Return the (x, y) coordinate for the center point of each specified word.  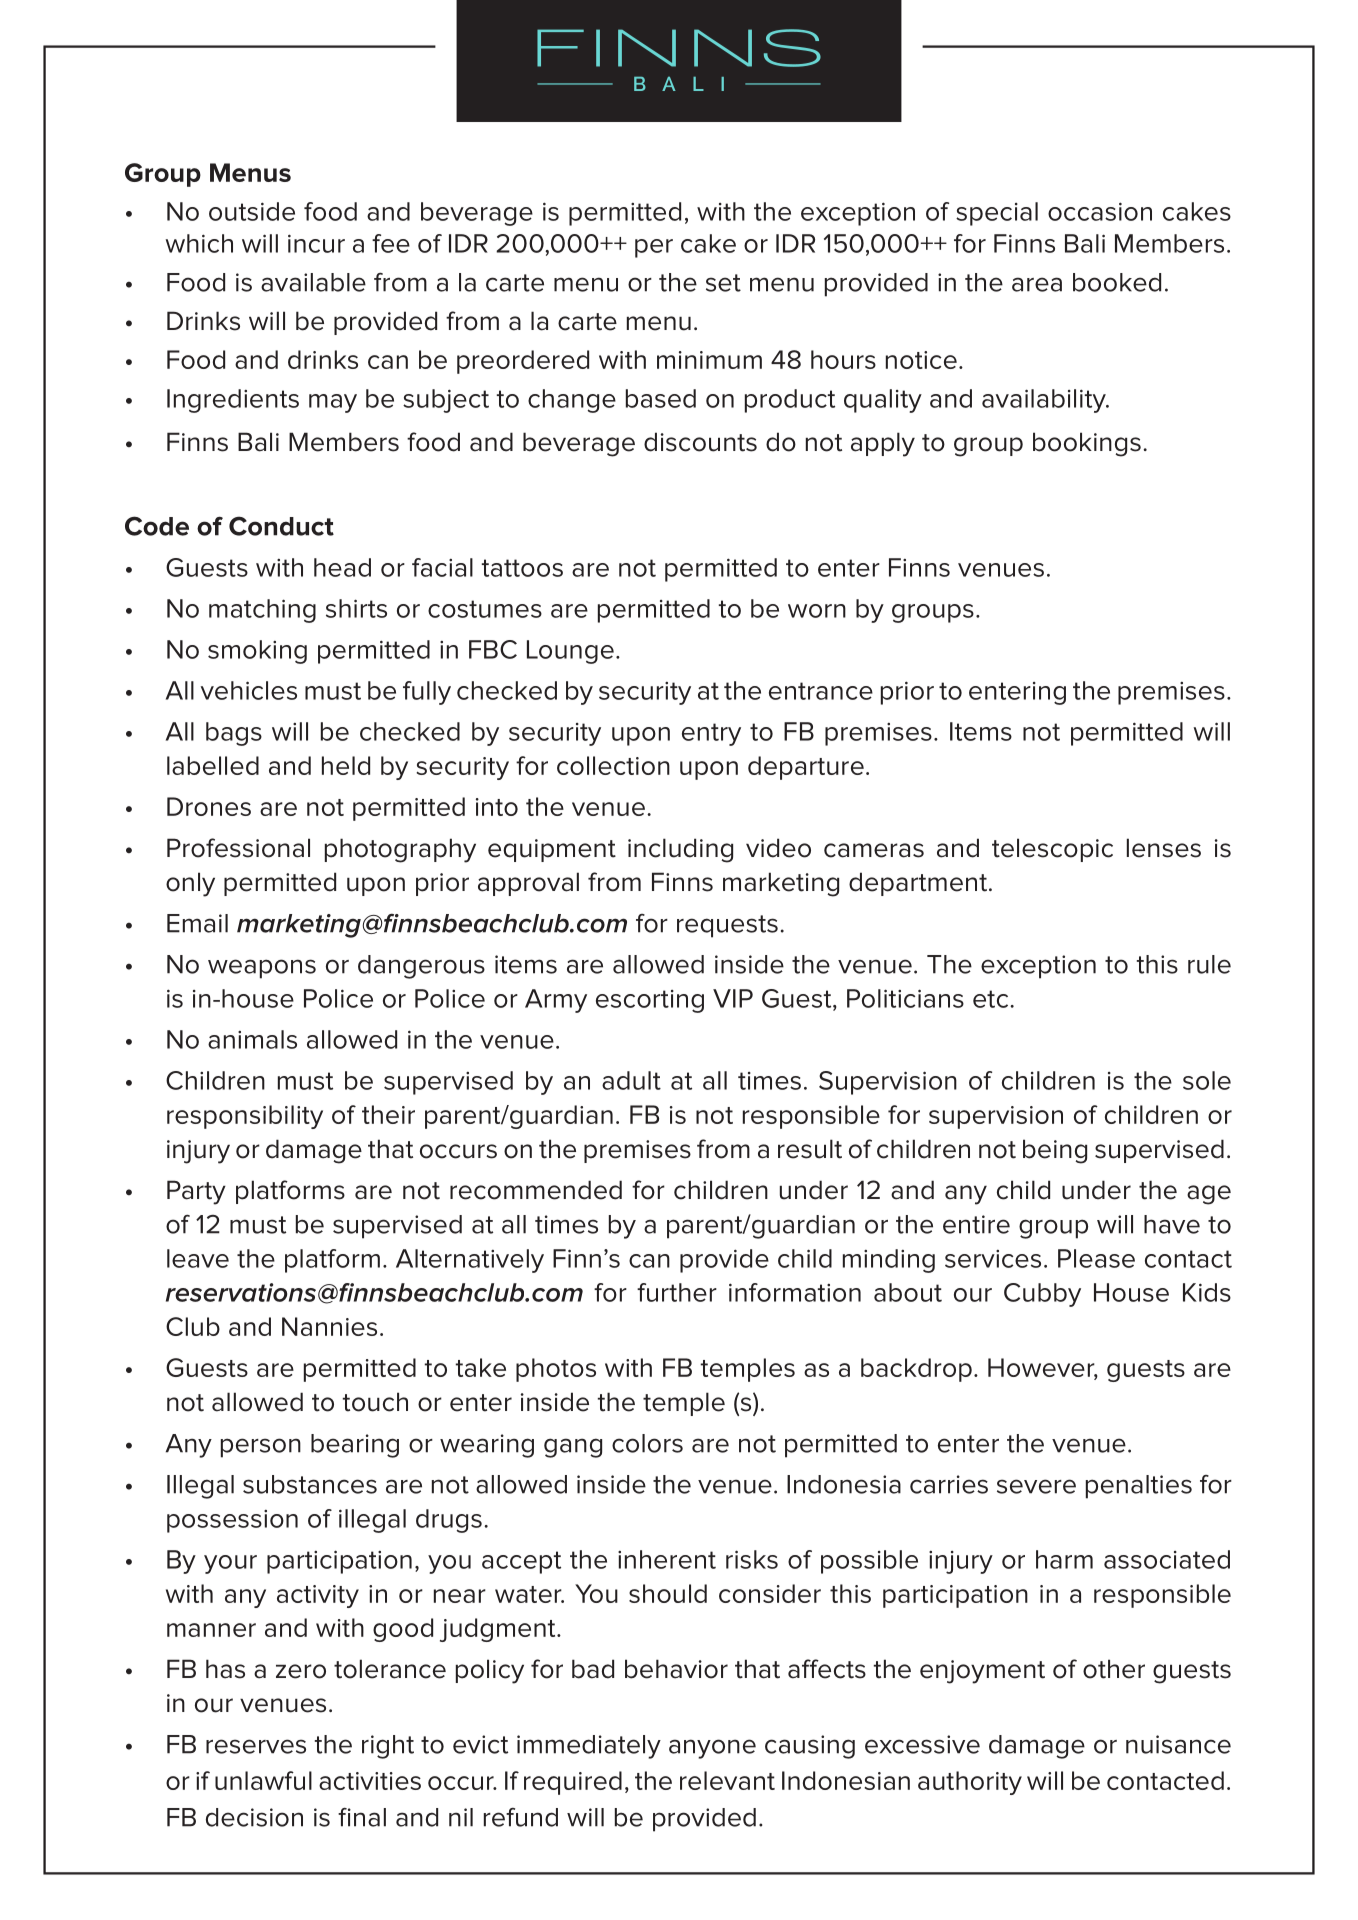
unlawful (263, 1780)
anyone (712, 1749)
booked (1117, 282)
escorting (650, 1001)
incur (316, 243)
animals (252, 1039)
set (723, 283)
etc (992, 999)
